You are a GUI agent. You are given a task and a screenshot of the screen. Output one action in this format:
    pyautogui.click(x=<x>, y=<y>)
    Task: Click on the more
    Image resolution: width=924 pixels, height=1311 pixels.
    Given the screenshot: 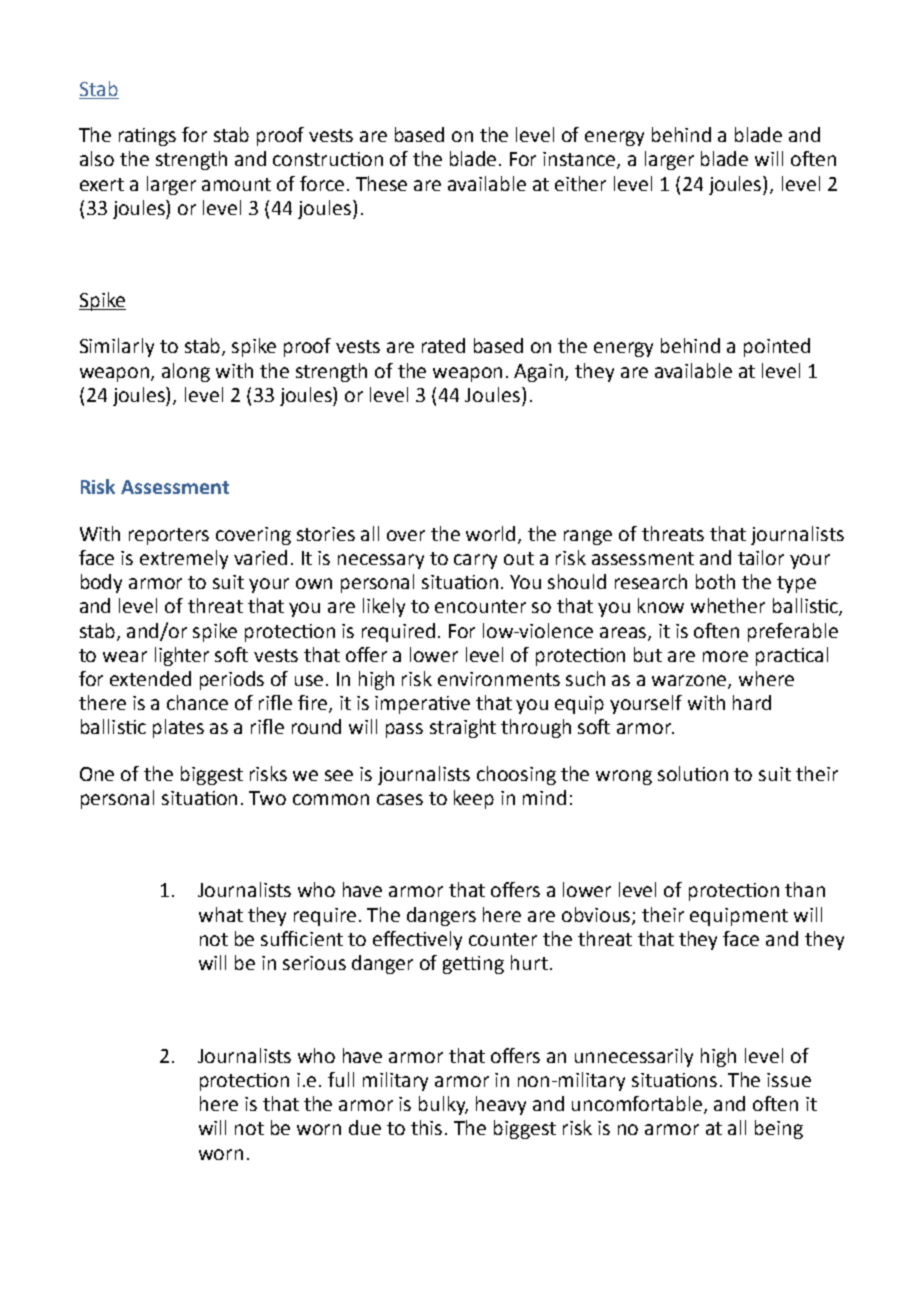 What is the action you would take?
    pyautogui.click(x=725, y=656)
